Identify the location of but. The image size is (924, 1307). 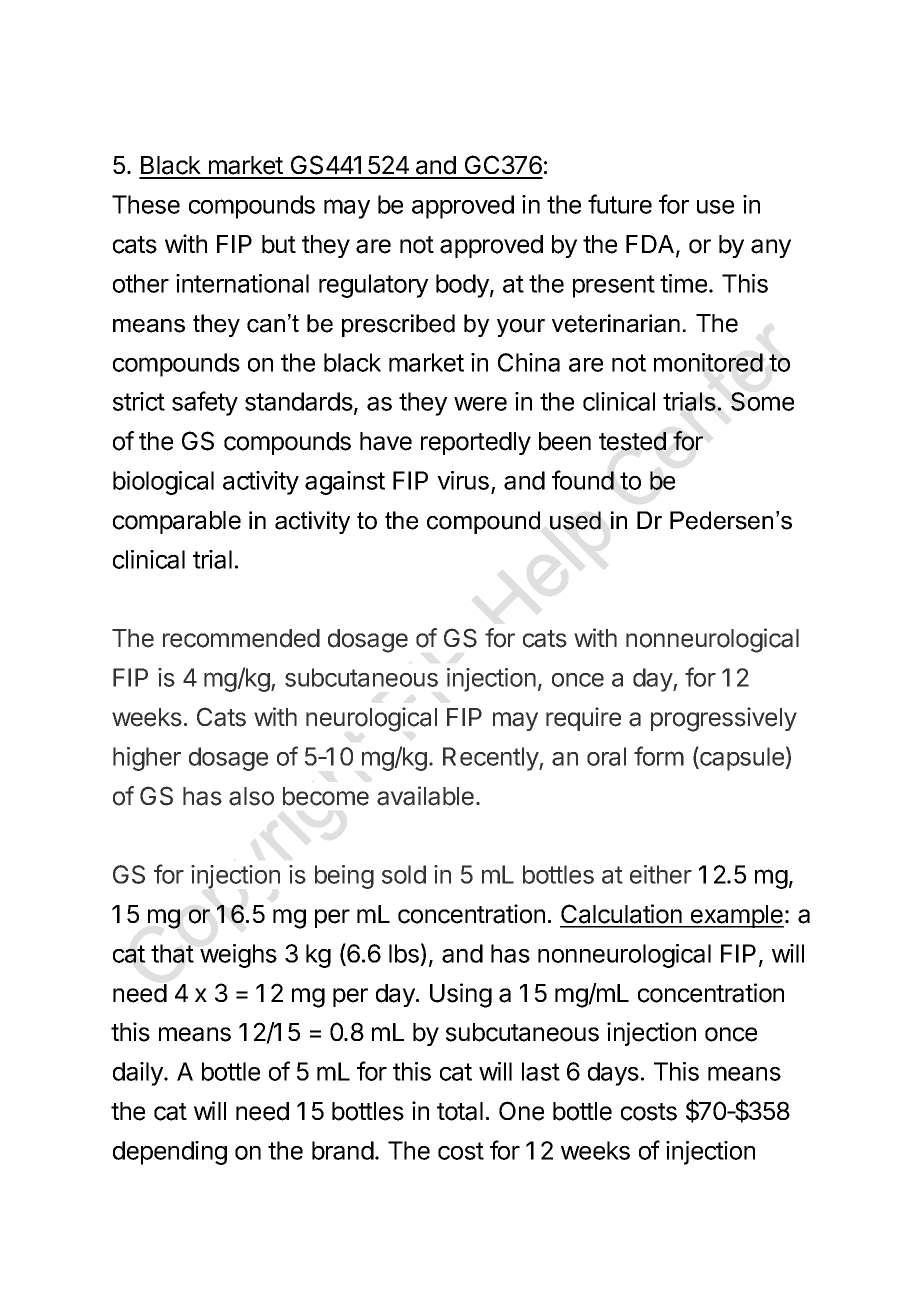
(279, 244).
